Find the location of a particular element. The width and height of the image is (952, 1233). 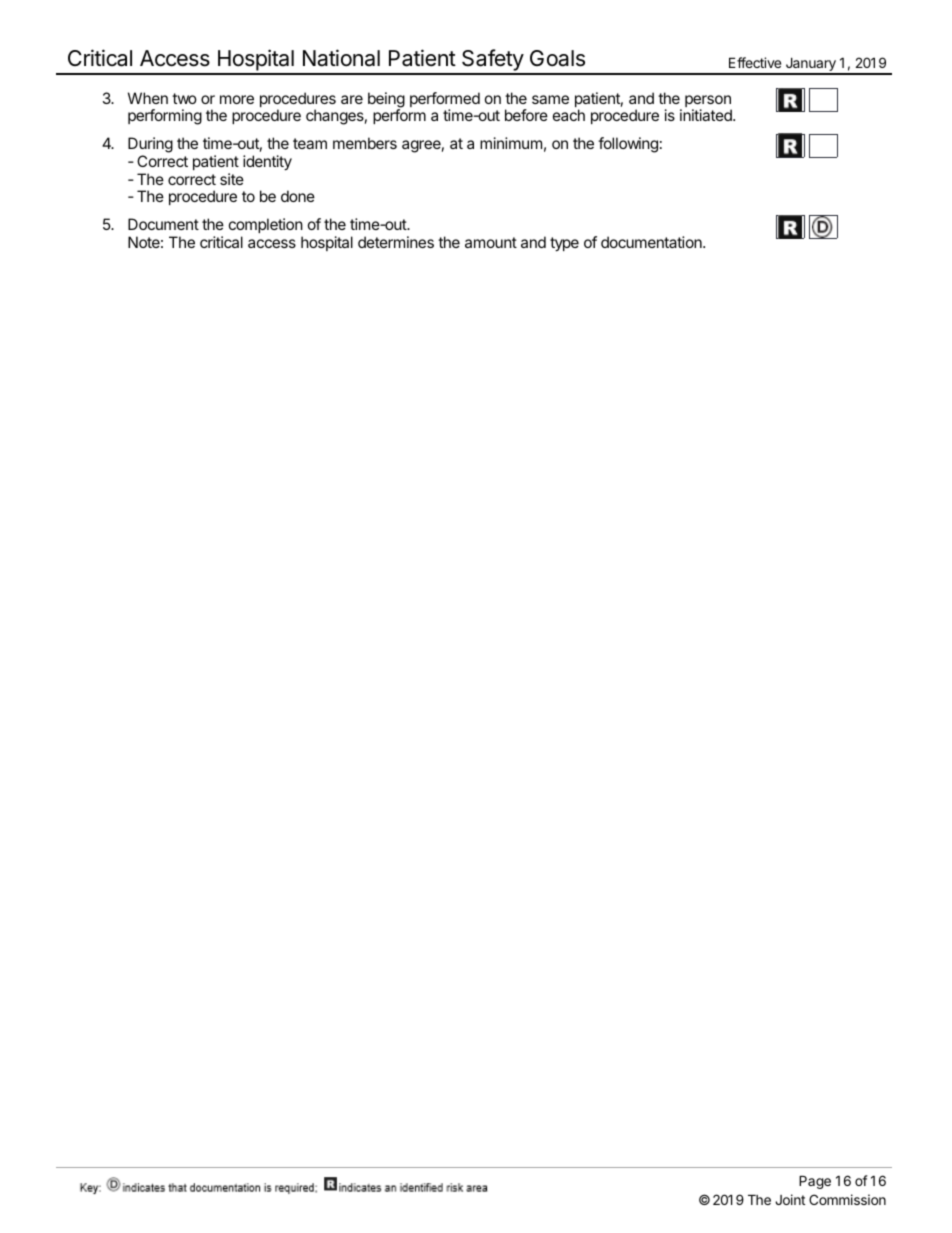

type is located at coordinates (564, 244).
